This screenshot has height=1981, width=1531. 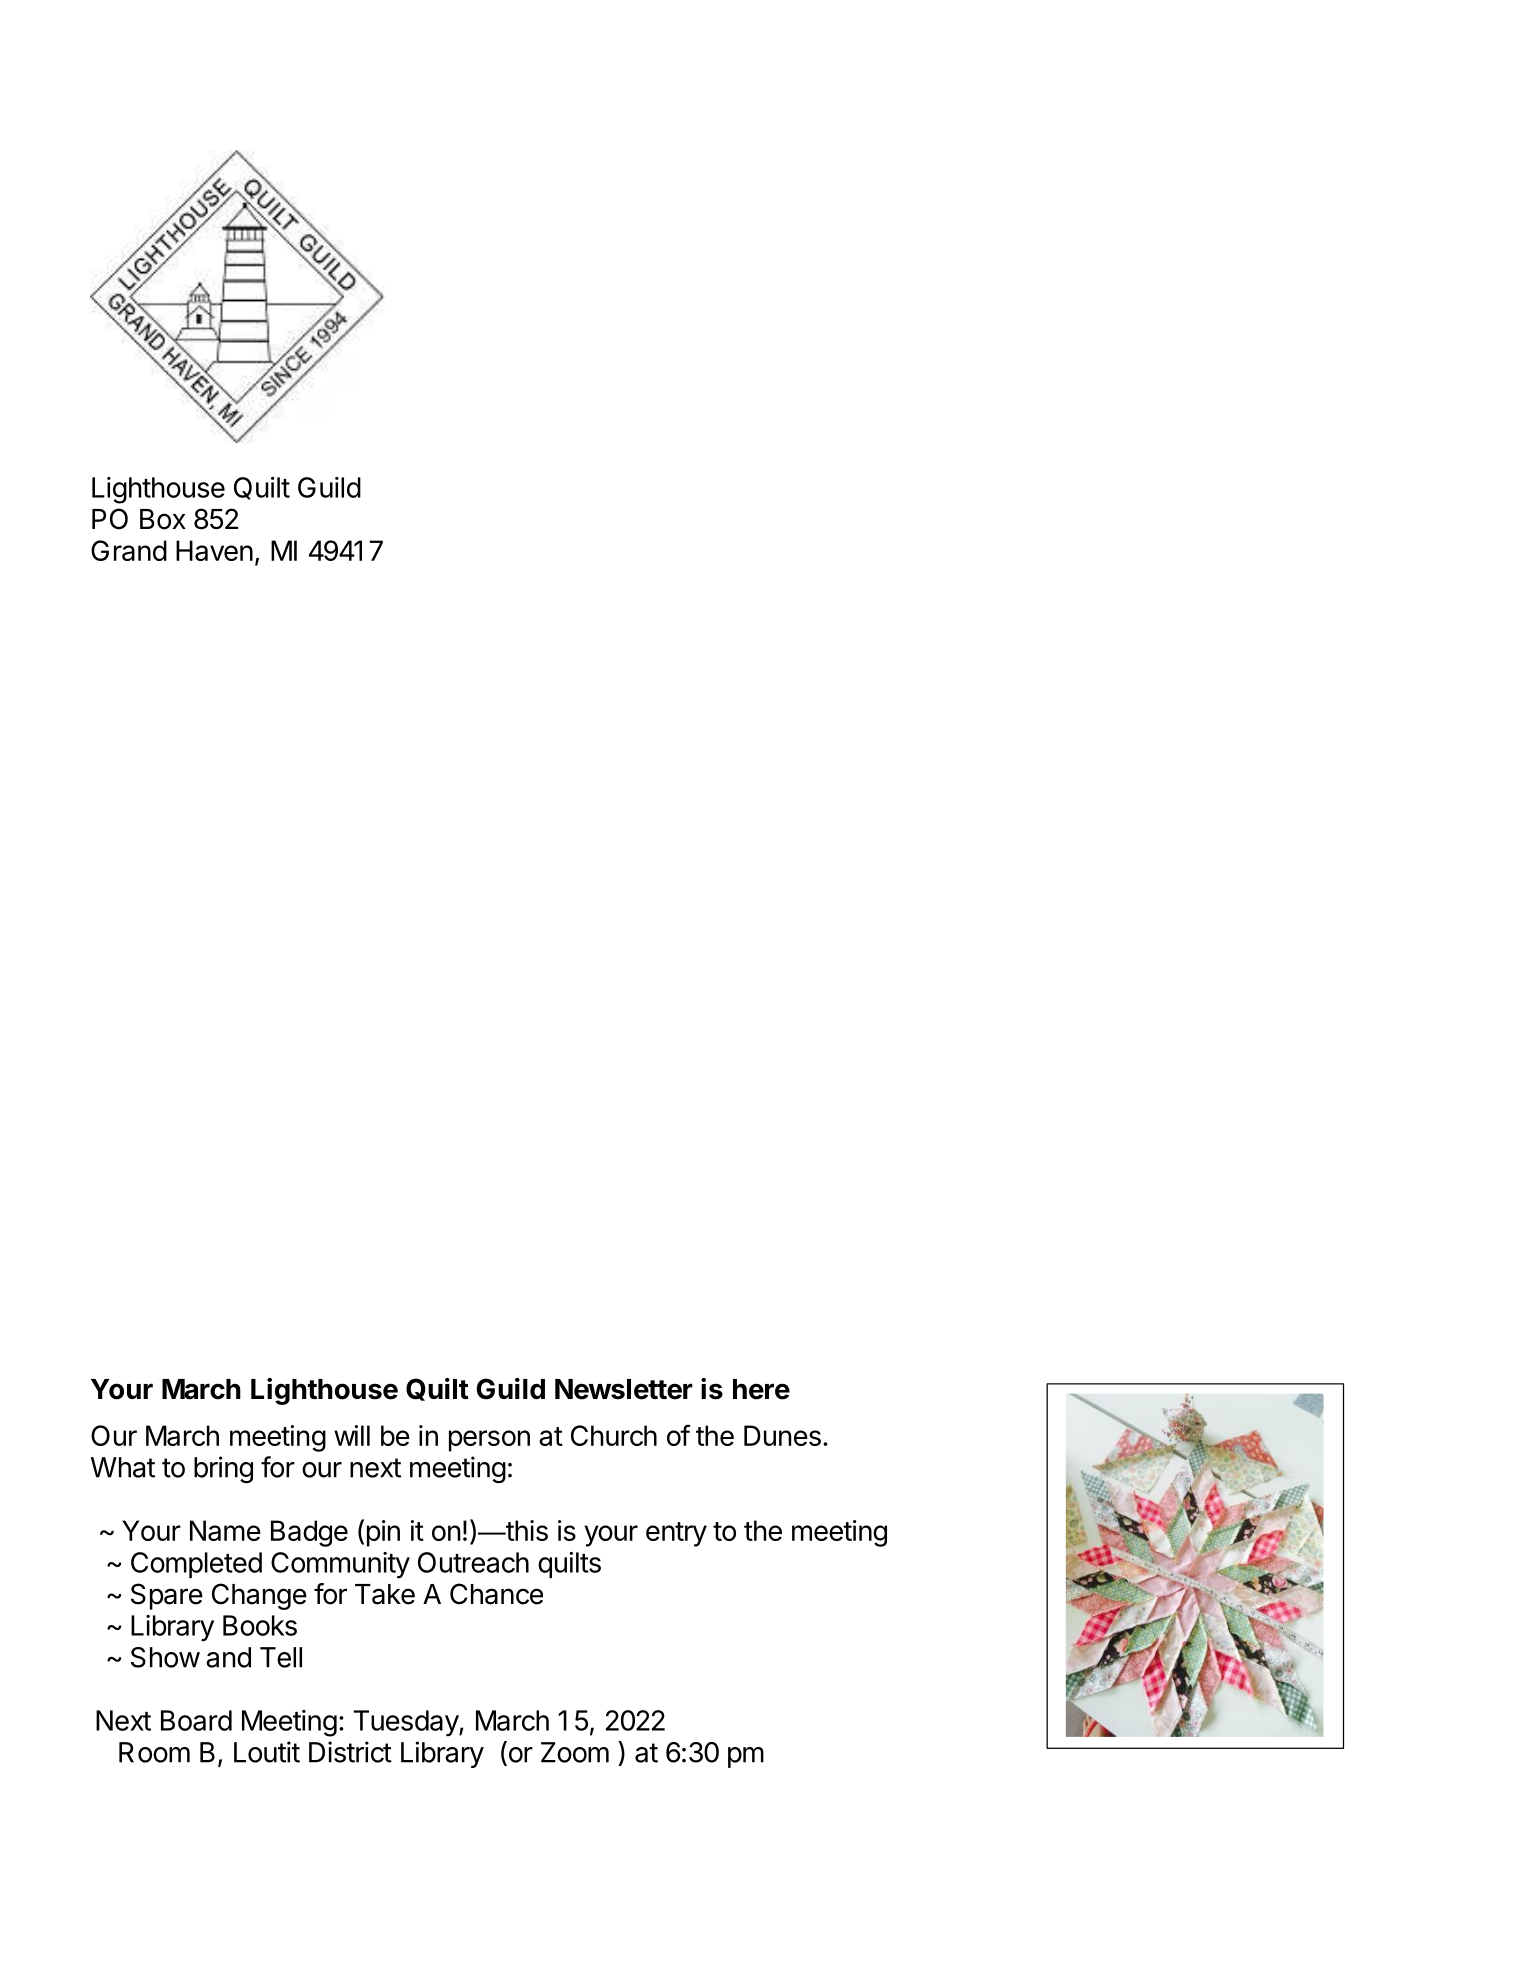 I want to click on Haven, so click(x=214, y=550).
